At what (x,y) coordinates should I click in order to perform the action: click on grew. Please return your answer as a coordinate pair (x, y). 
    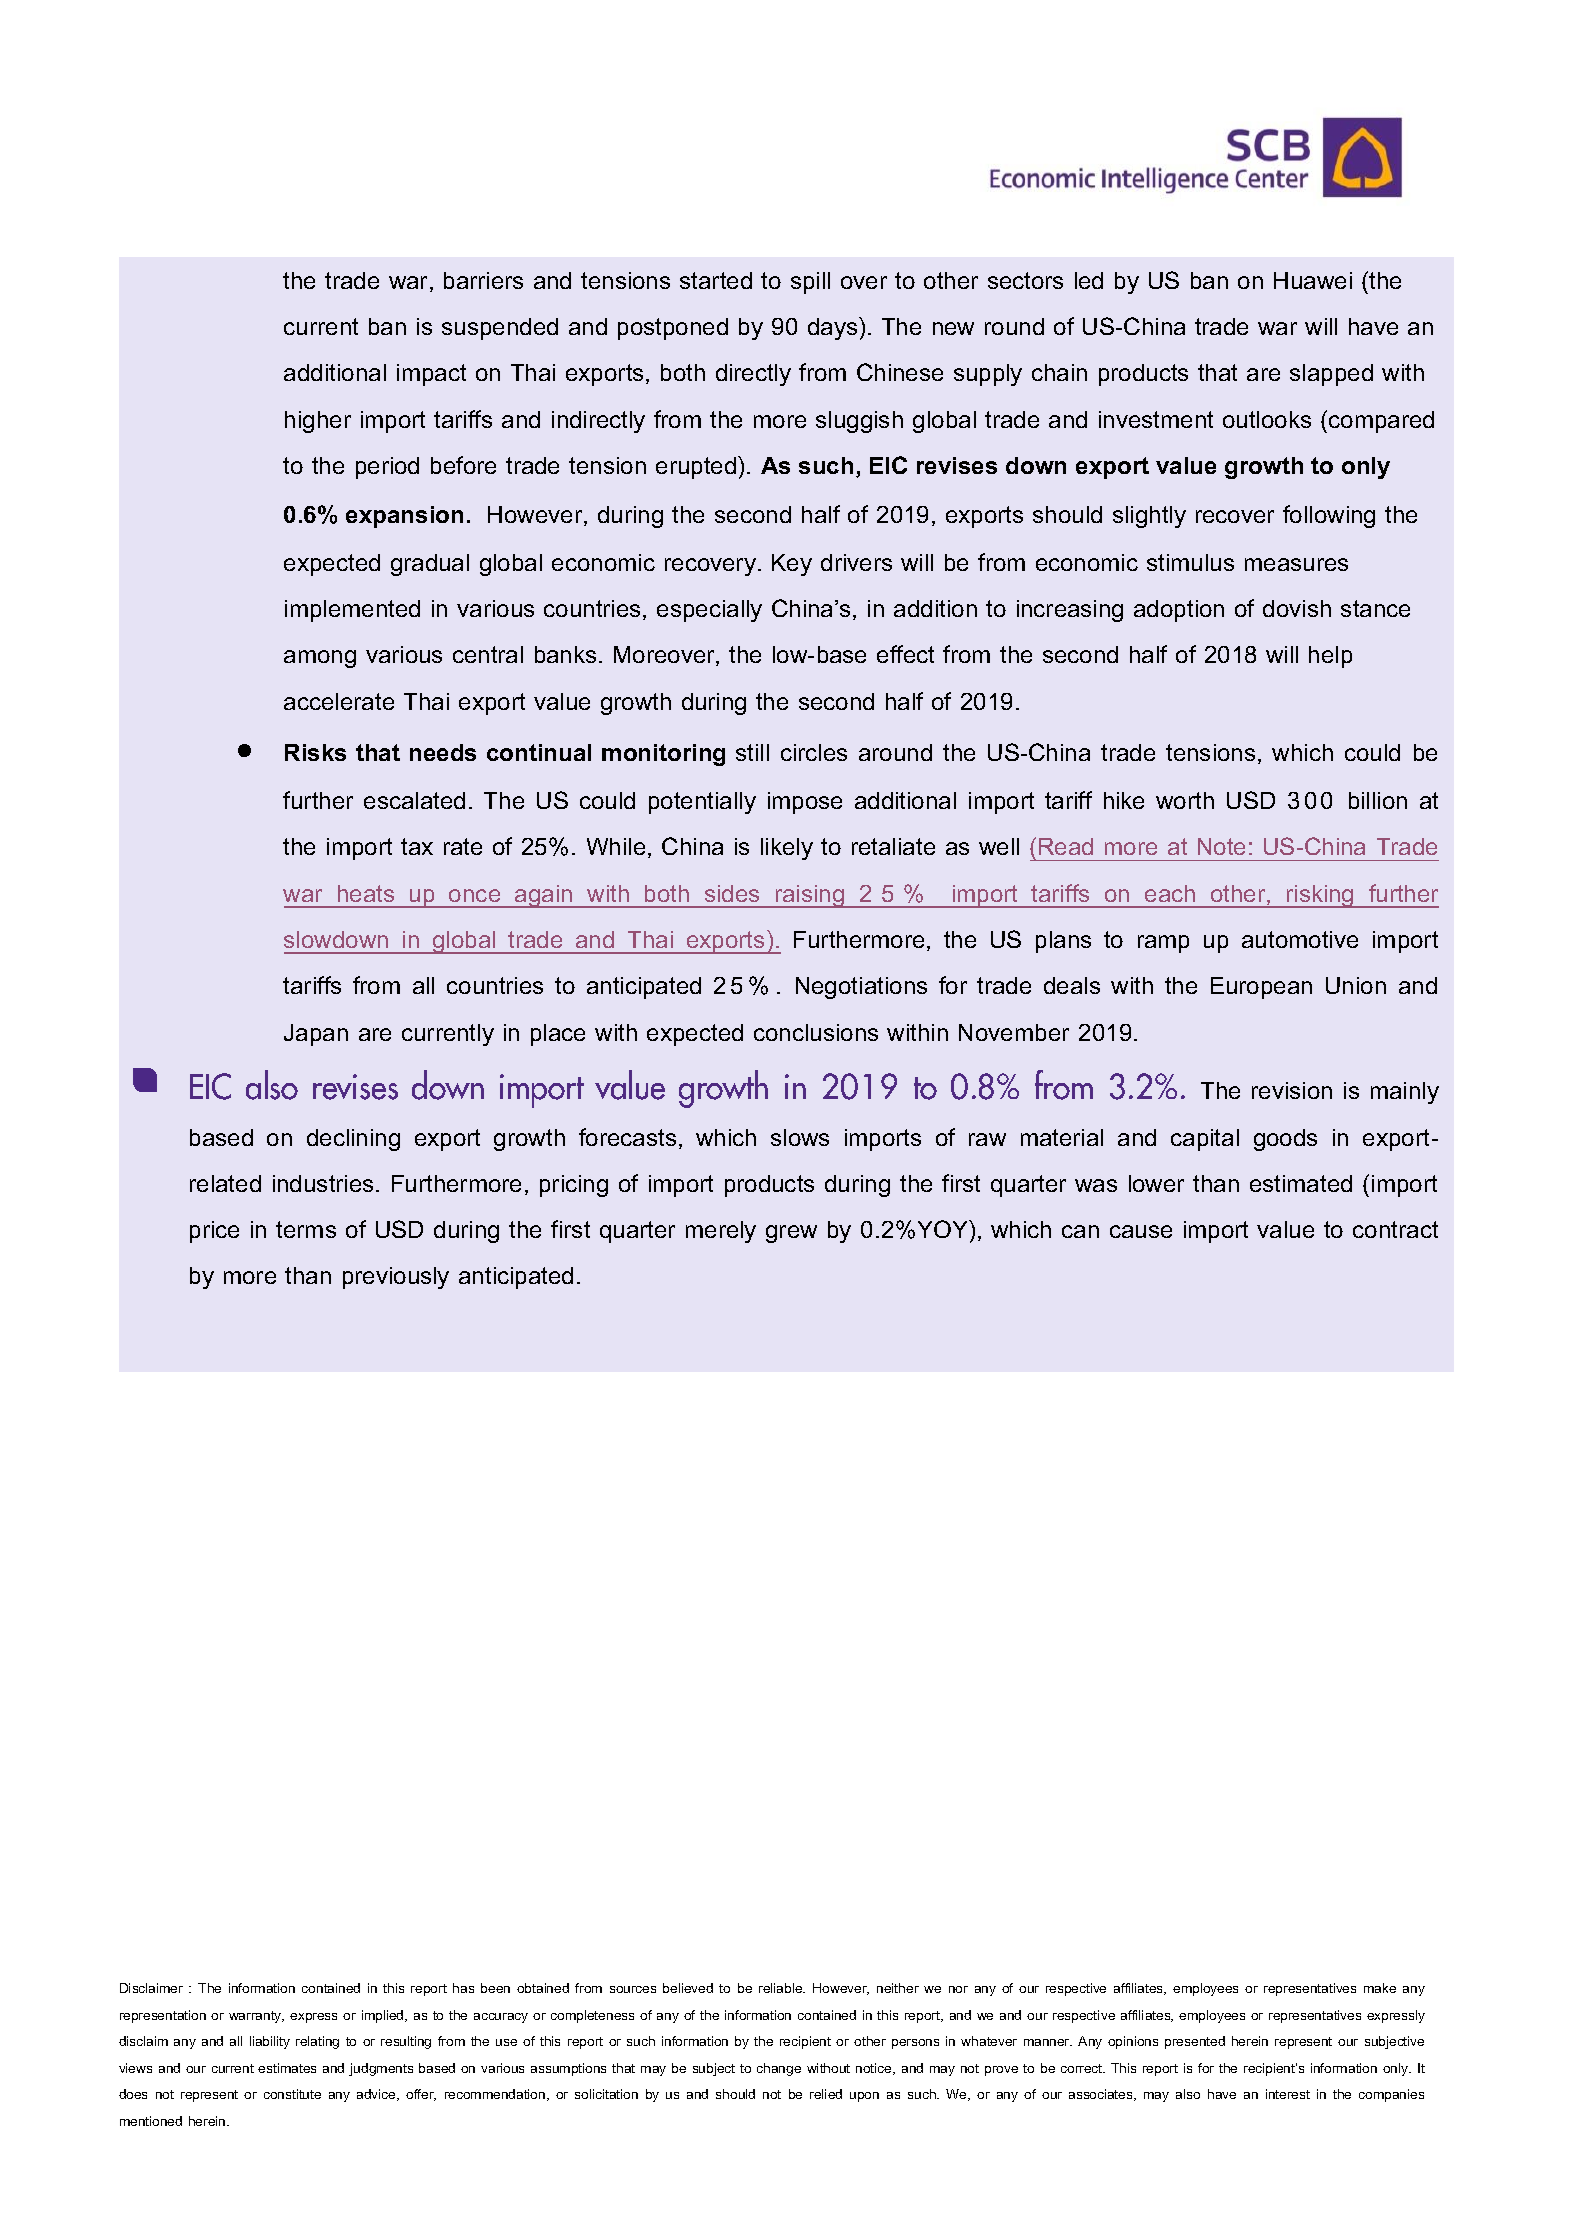
    Looking at the image, I should click on (791, 1234).
